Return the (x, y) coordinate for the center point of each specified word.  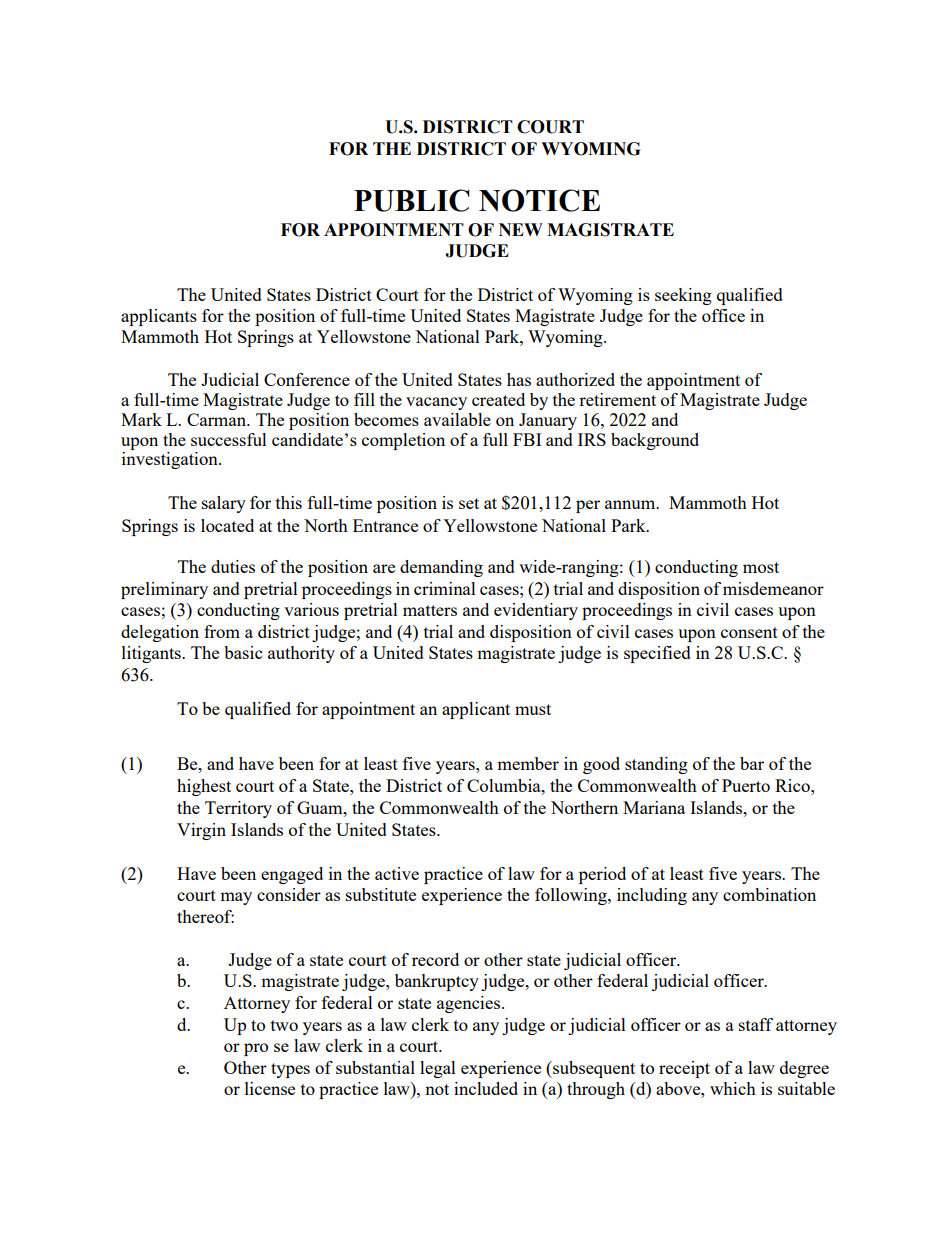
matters (430, 610)
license (270, 1088)
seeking (683, 296)
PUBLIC (412, 200)
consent (749, 632)
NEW (521, 229)
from (222, 631)
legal (438, 1069)
